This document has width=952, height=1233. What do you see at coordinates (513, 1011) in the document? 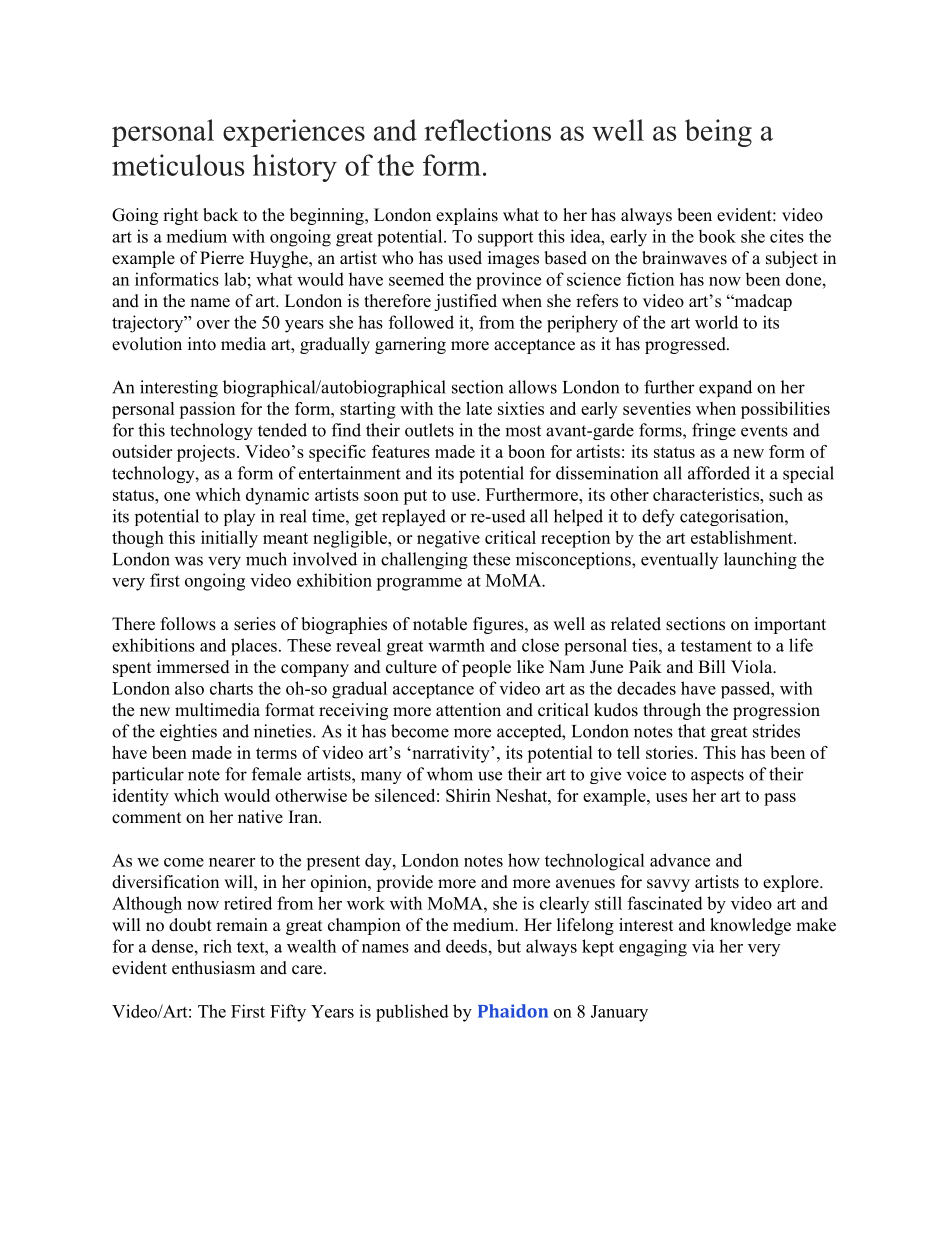
I see `Phaidon` at bounding box center [513, 1011].
